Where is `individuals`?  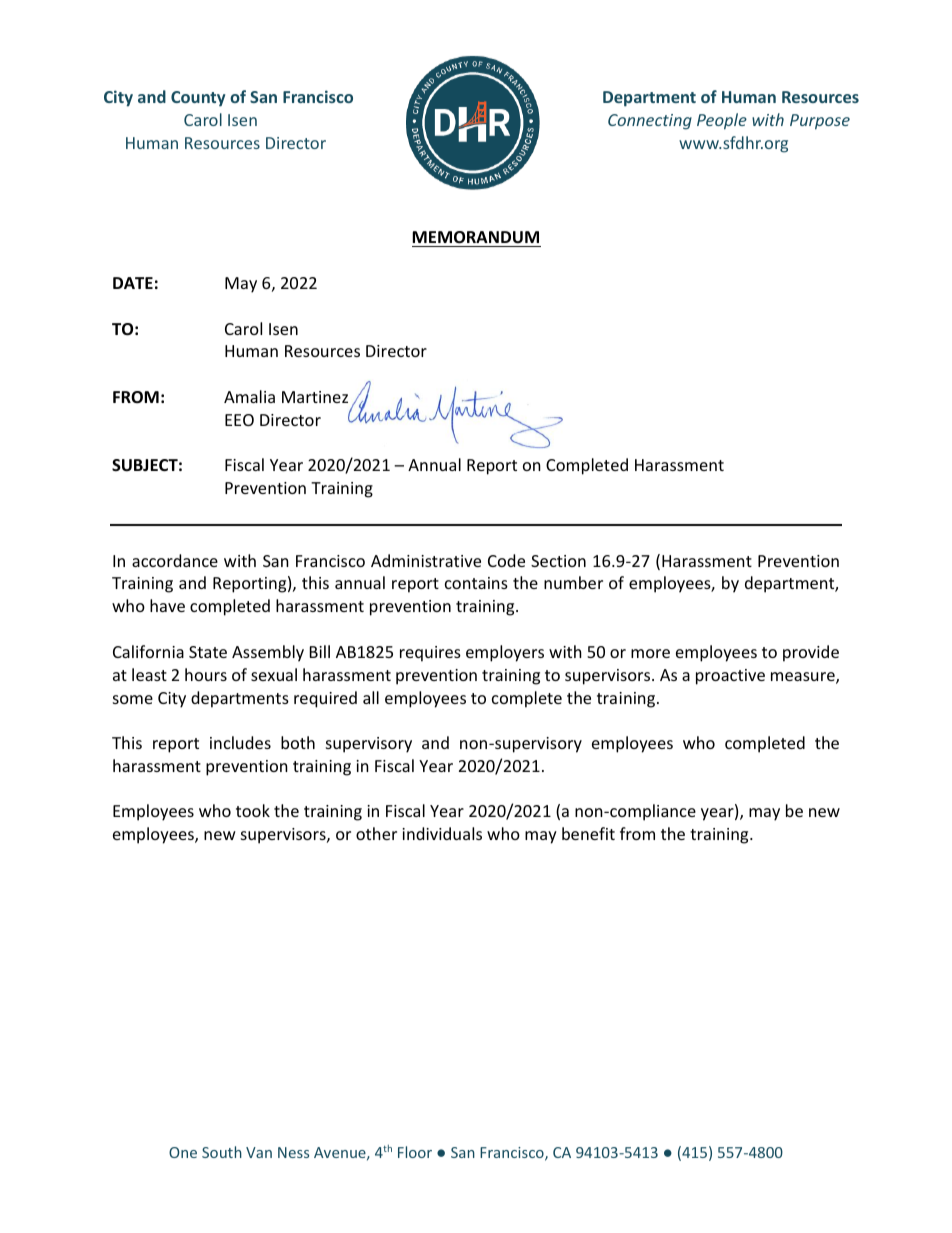 individuals is located at coordinates (442, 833).
